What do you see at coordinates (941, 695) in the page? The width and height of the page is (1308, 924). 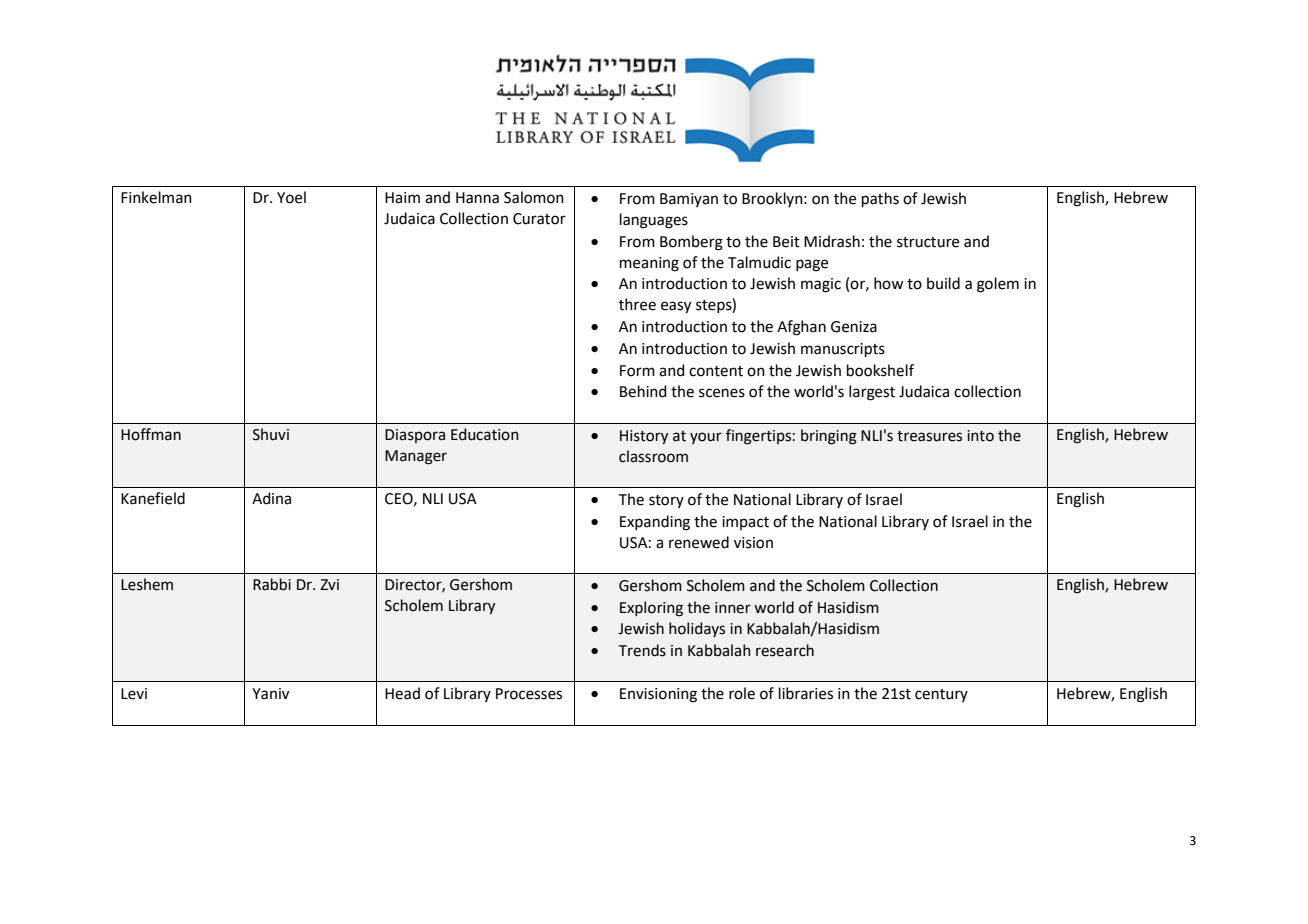 I see `century` at bounding box center [941, 695].
